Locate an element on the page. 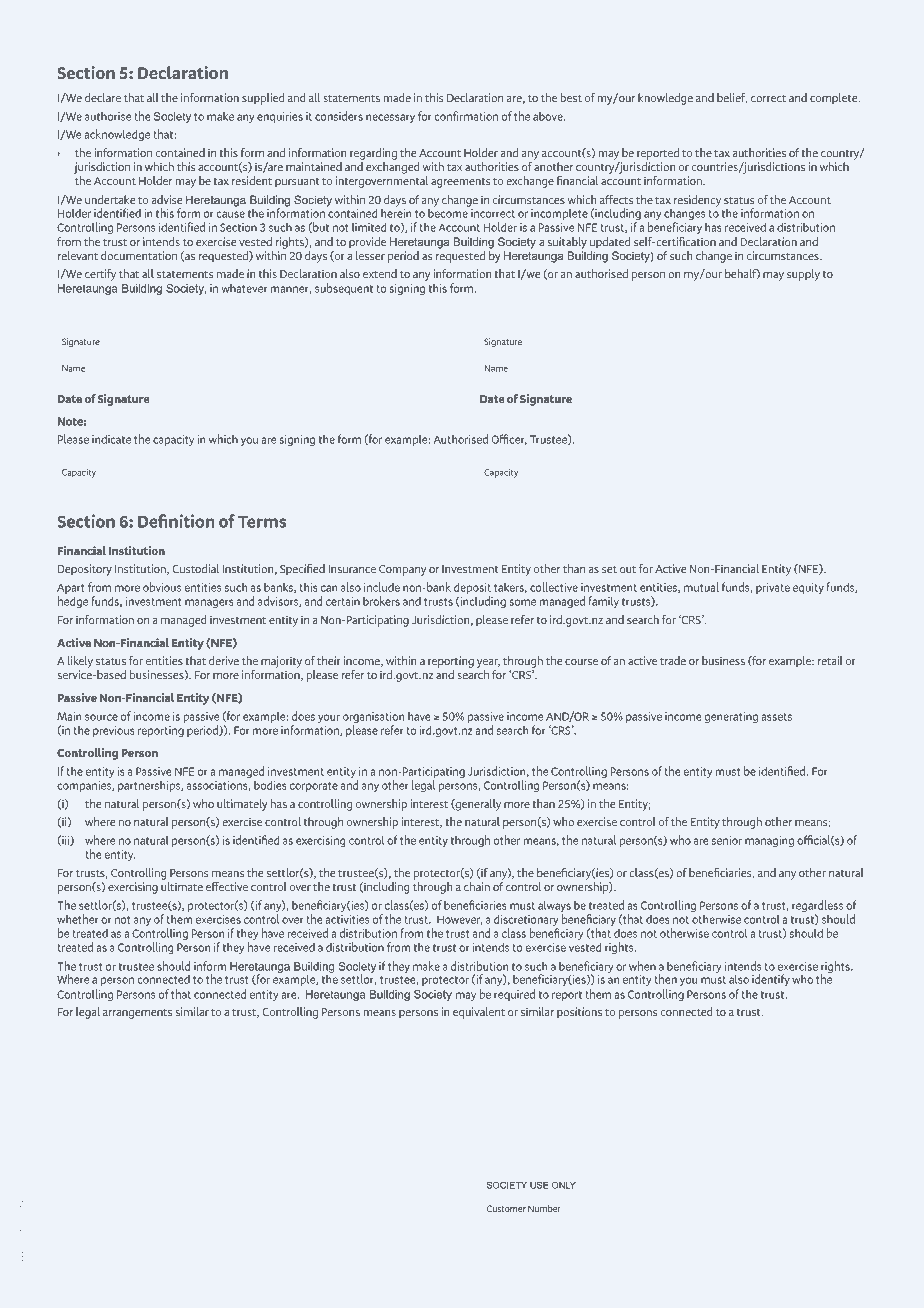 This document has width=924, height=1308. mutual is located at coordinates (701, 587).
